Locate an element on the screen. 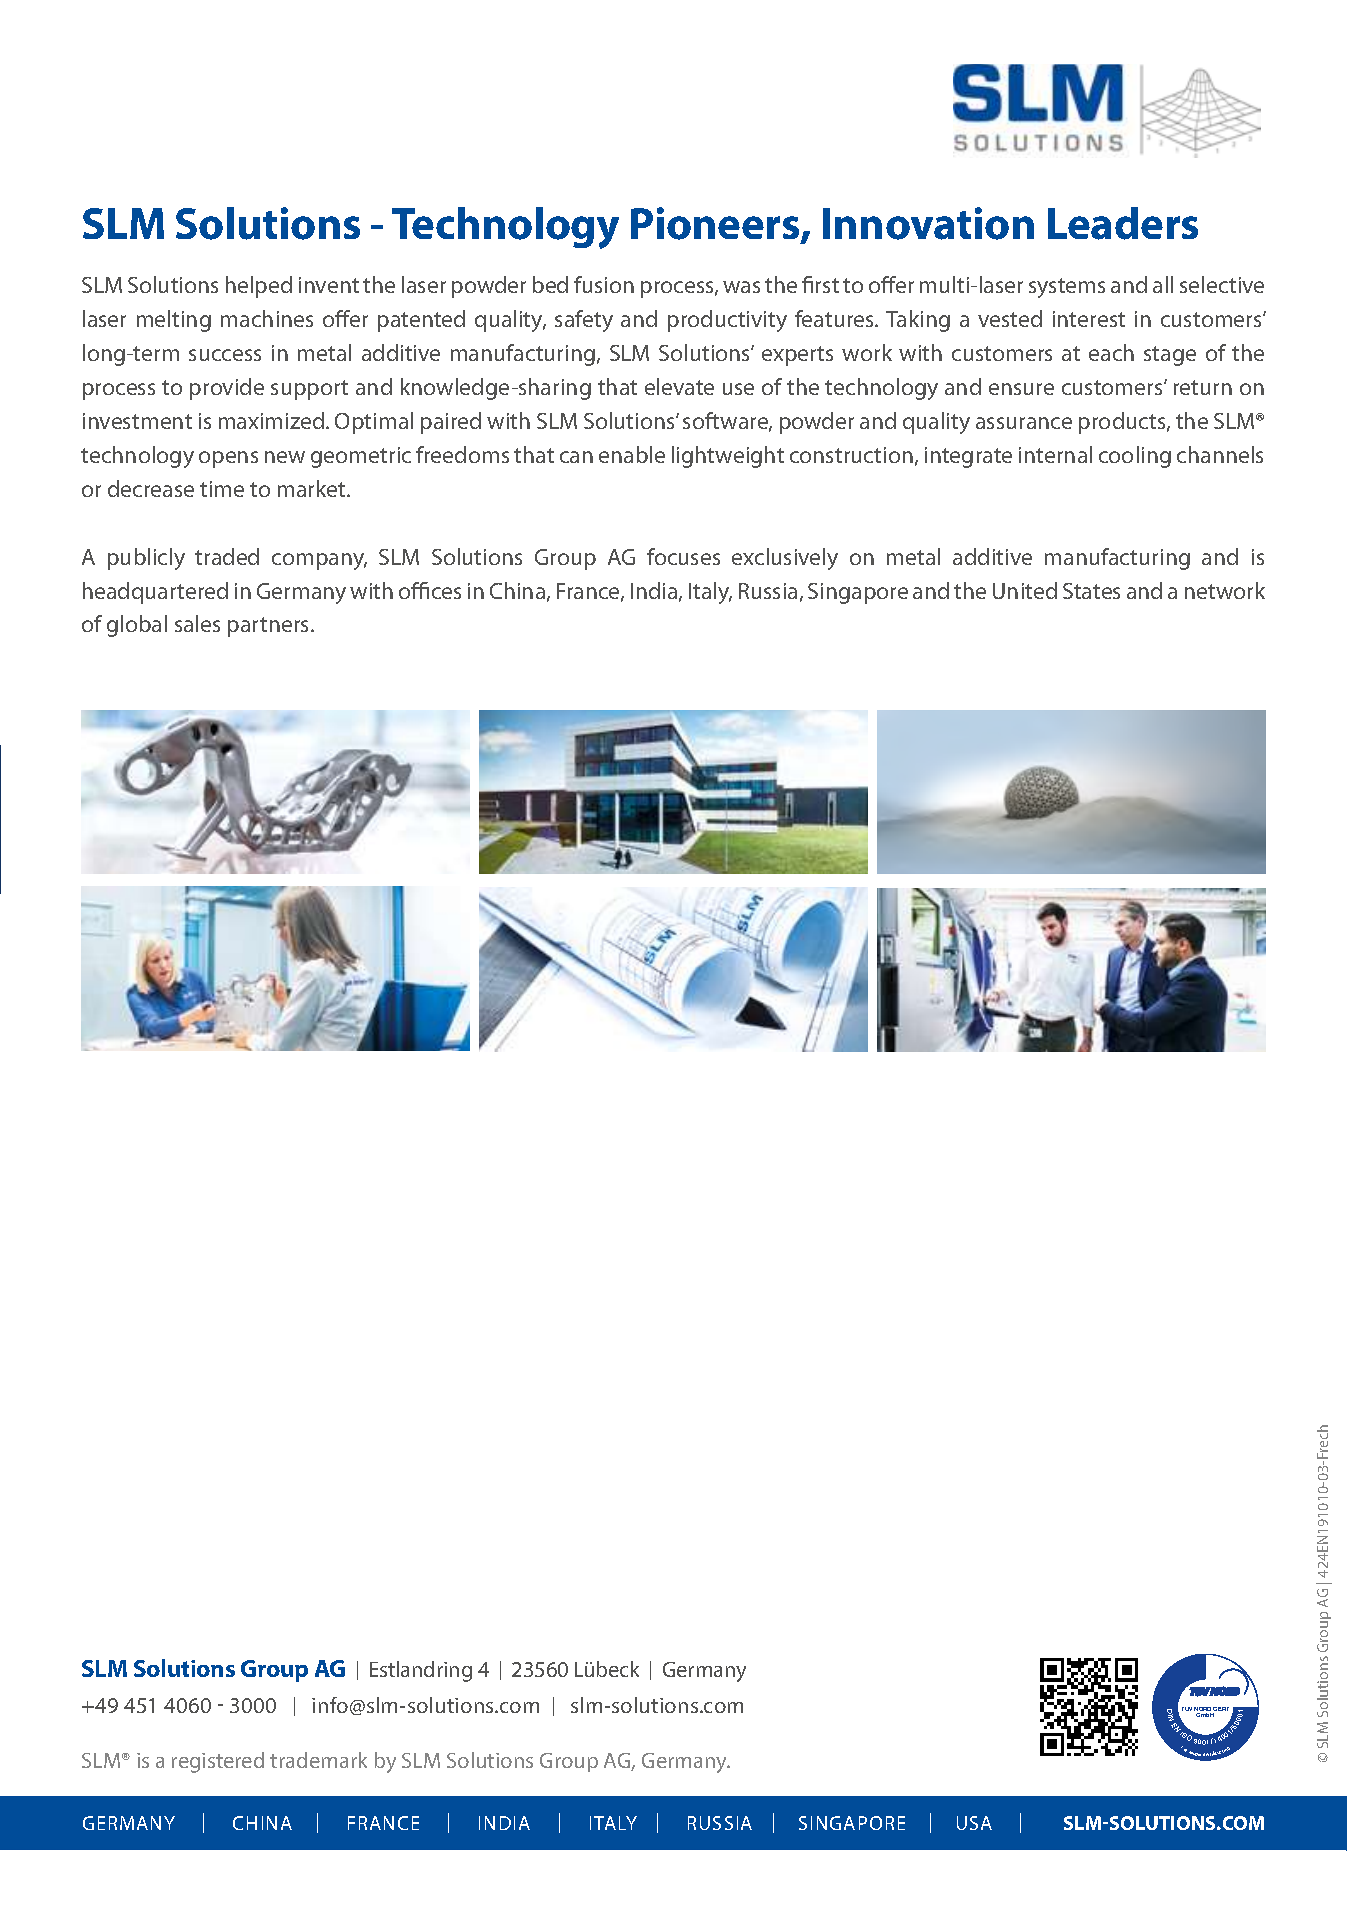 This screenshot has width=1347, height=1905. was is located at coordinates (741, 287).
